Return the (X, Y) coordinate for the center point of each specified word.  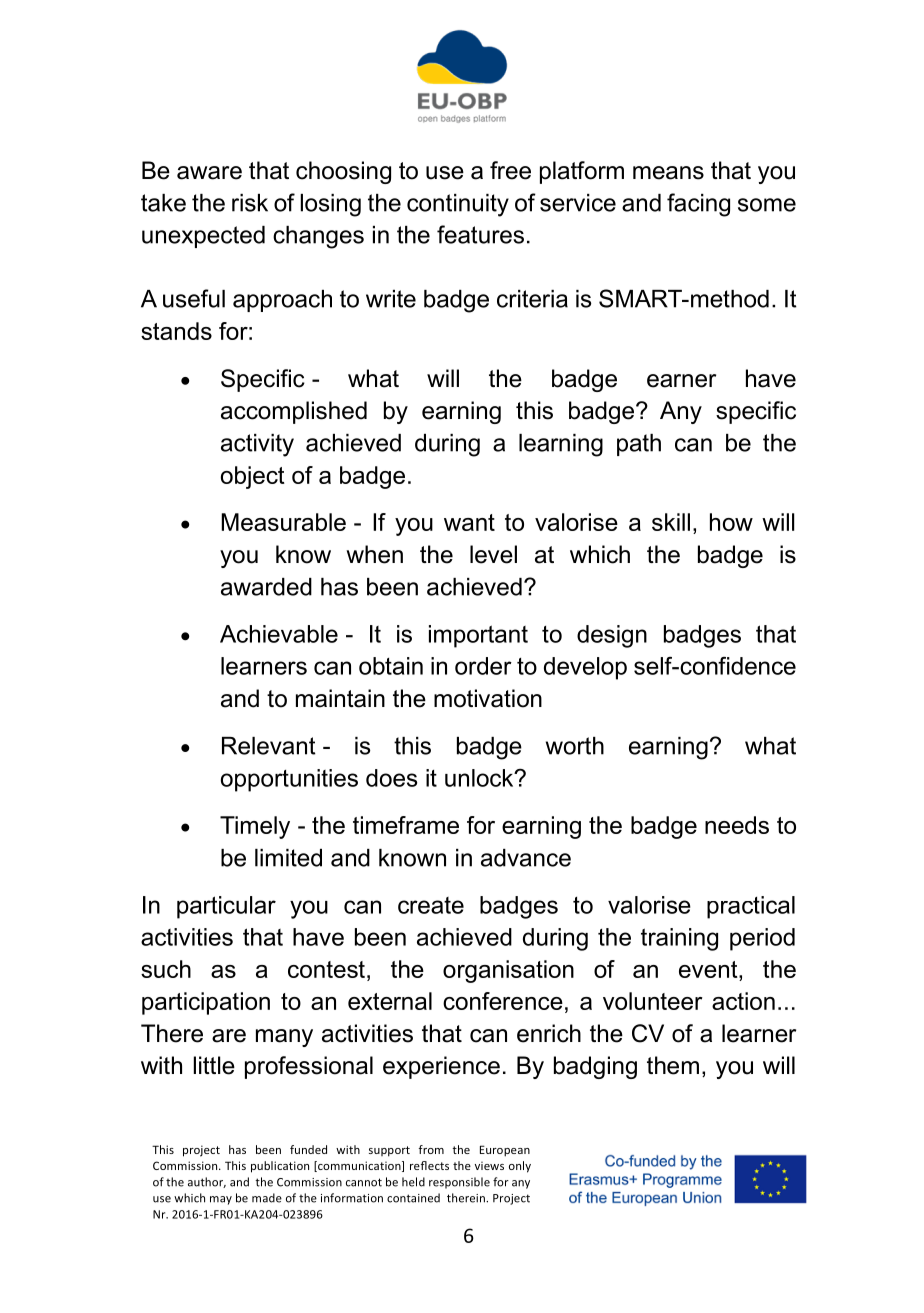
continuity (458, 205)
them (673, 1065)
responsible (459, 1183)
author (207, 1182)
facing (698, 205)
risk (250, 203)
